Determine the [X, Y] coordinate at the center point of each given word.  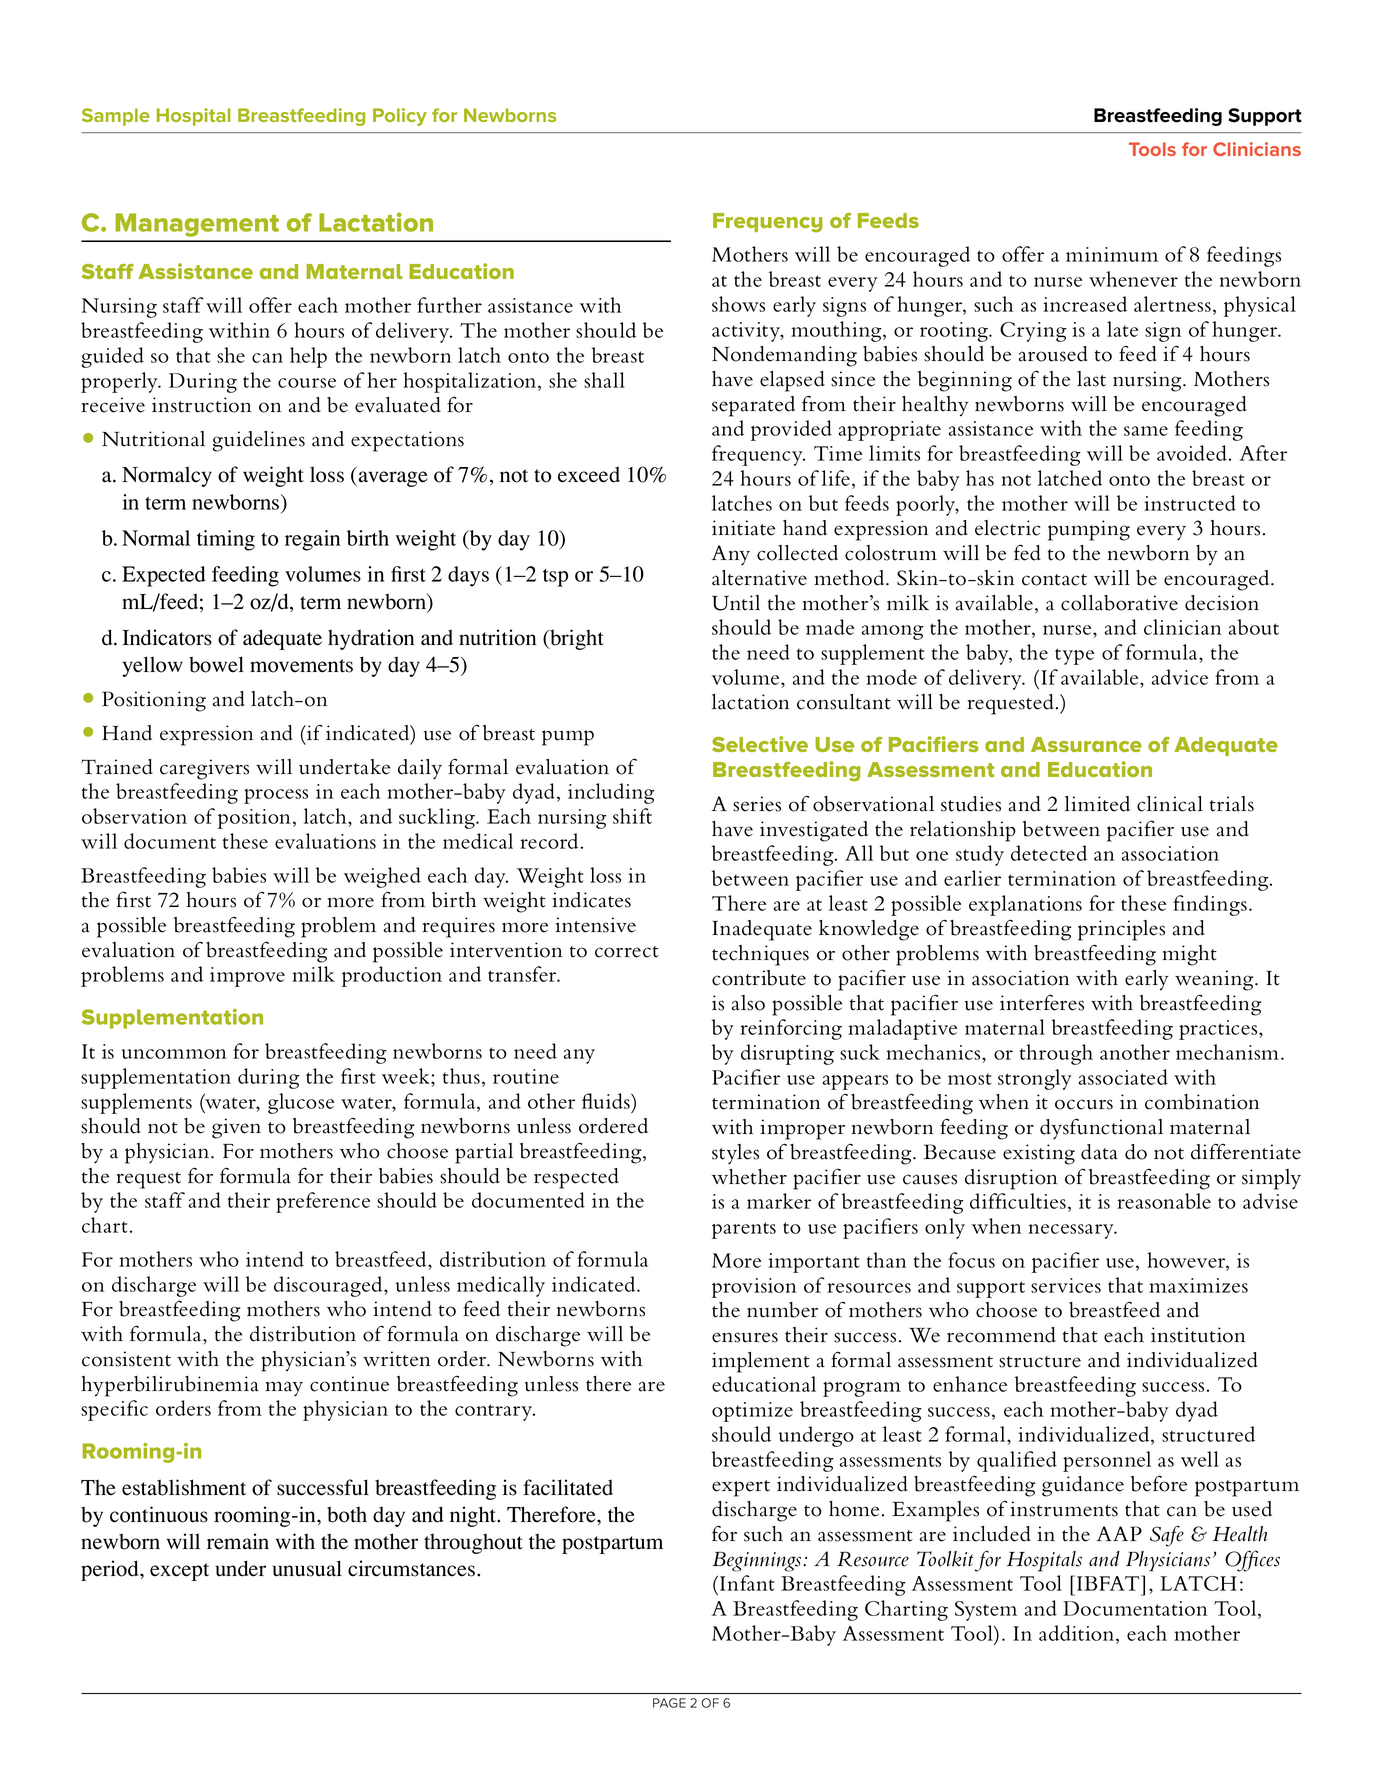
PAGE [669, 1703]
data [1099, 1152]
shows [738, 304]
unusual [307, 1568]
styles [735, 1154]
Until [736, 603]
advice [1180, 677]
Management [197, 225]
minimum [1112, 254]
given [236, 1128]
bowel [216, 664]
